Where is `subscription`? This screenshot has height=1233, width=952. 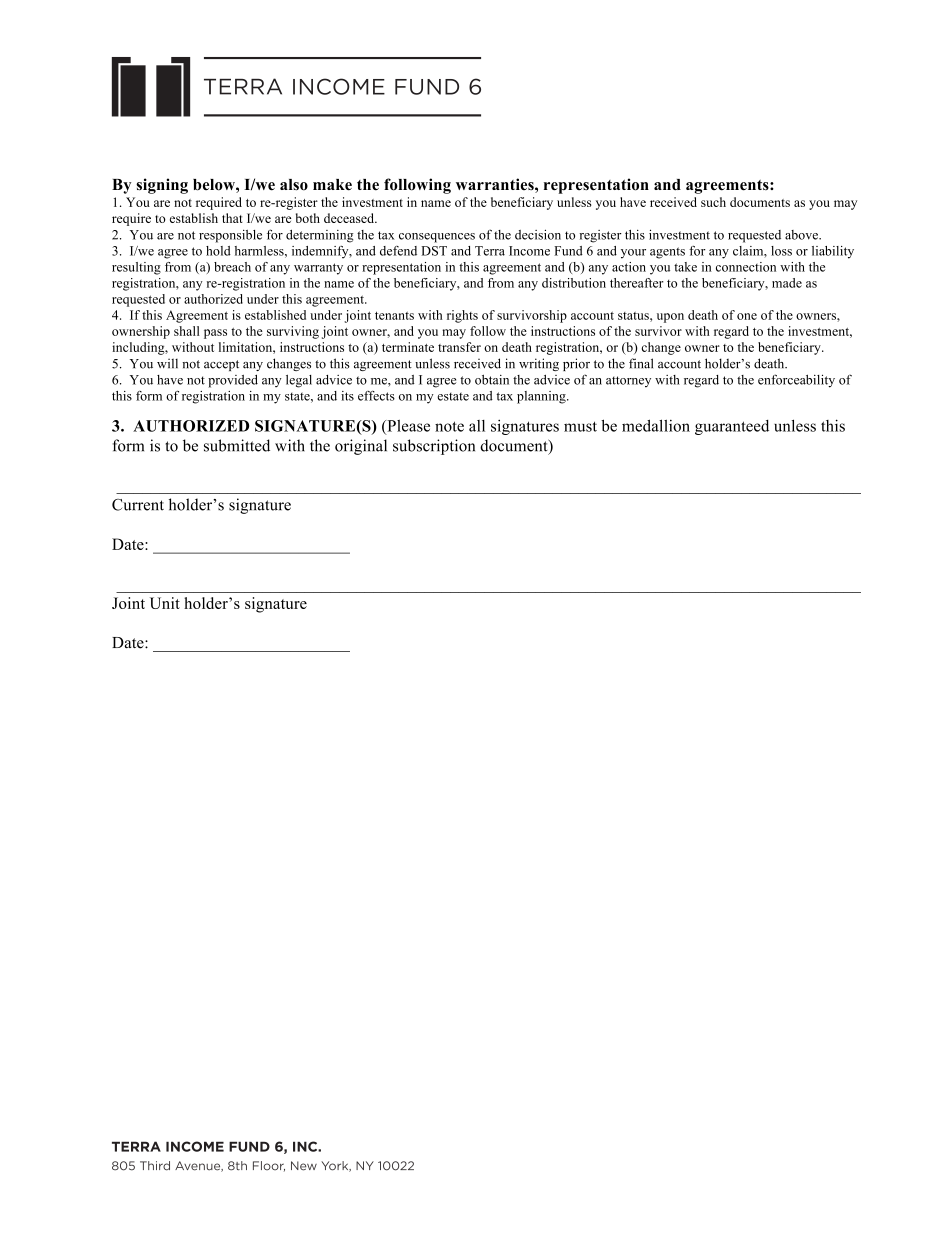 subscription is located at coordinates (434, 447).
